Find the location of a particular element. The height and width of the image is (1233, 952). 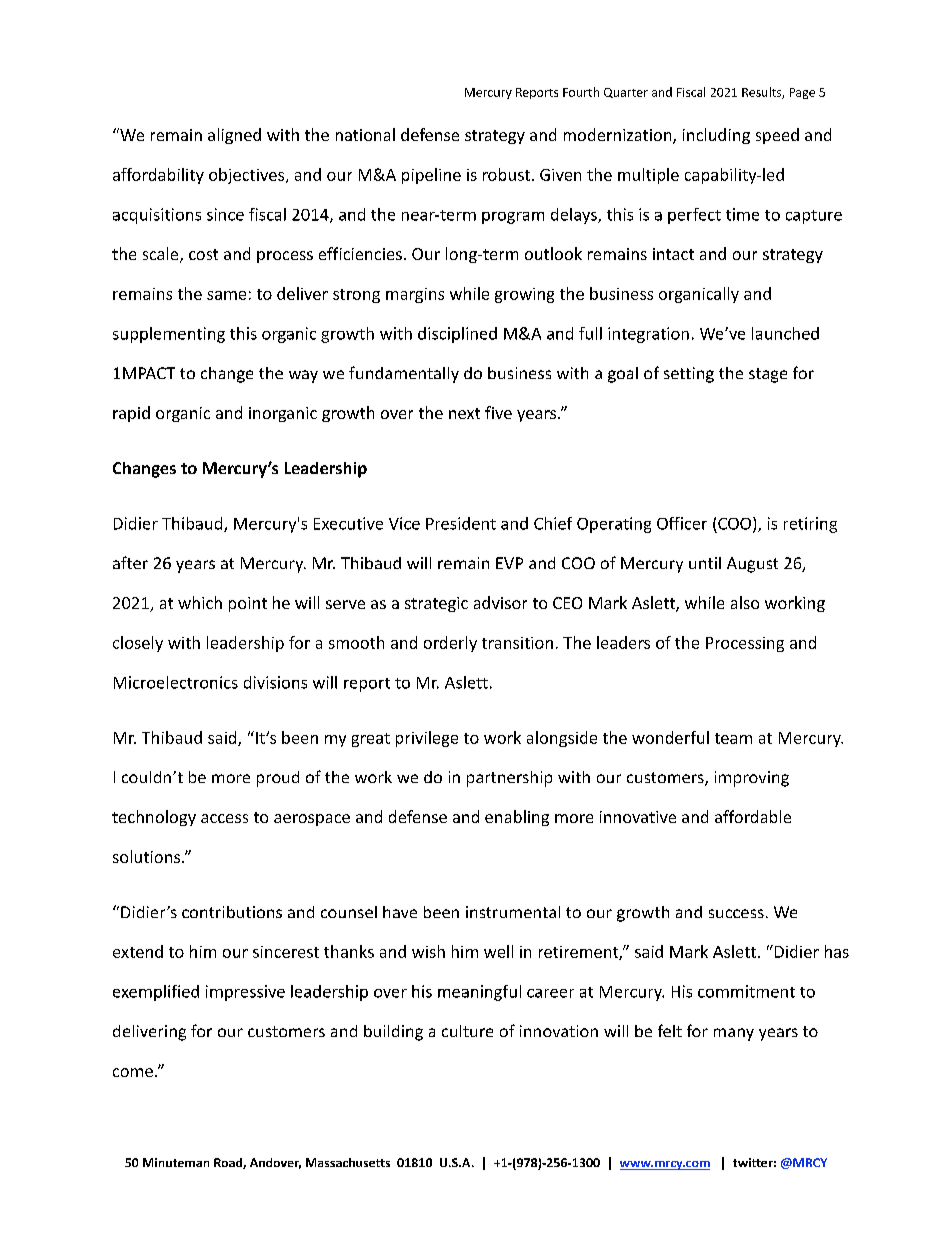

also is located at coordinates (745, 602).
